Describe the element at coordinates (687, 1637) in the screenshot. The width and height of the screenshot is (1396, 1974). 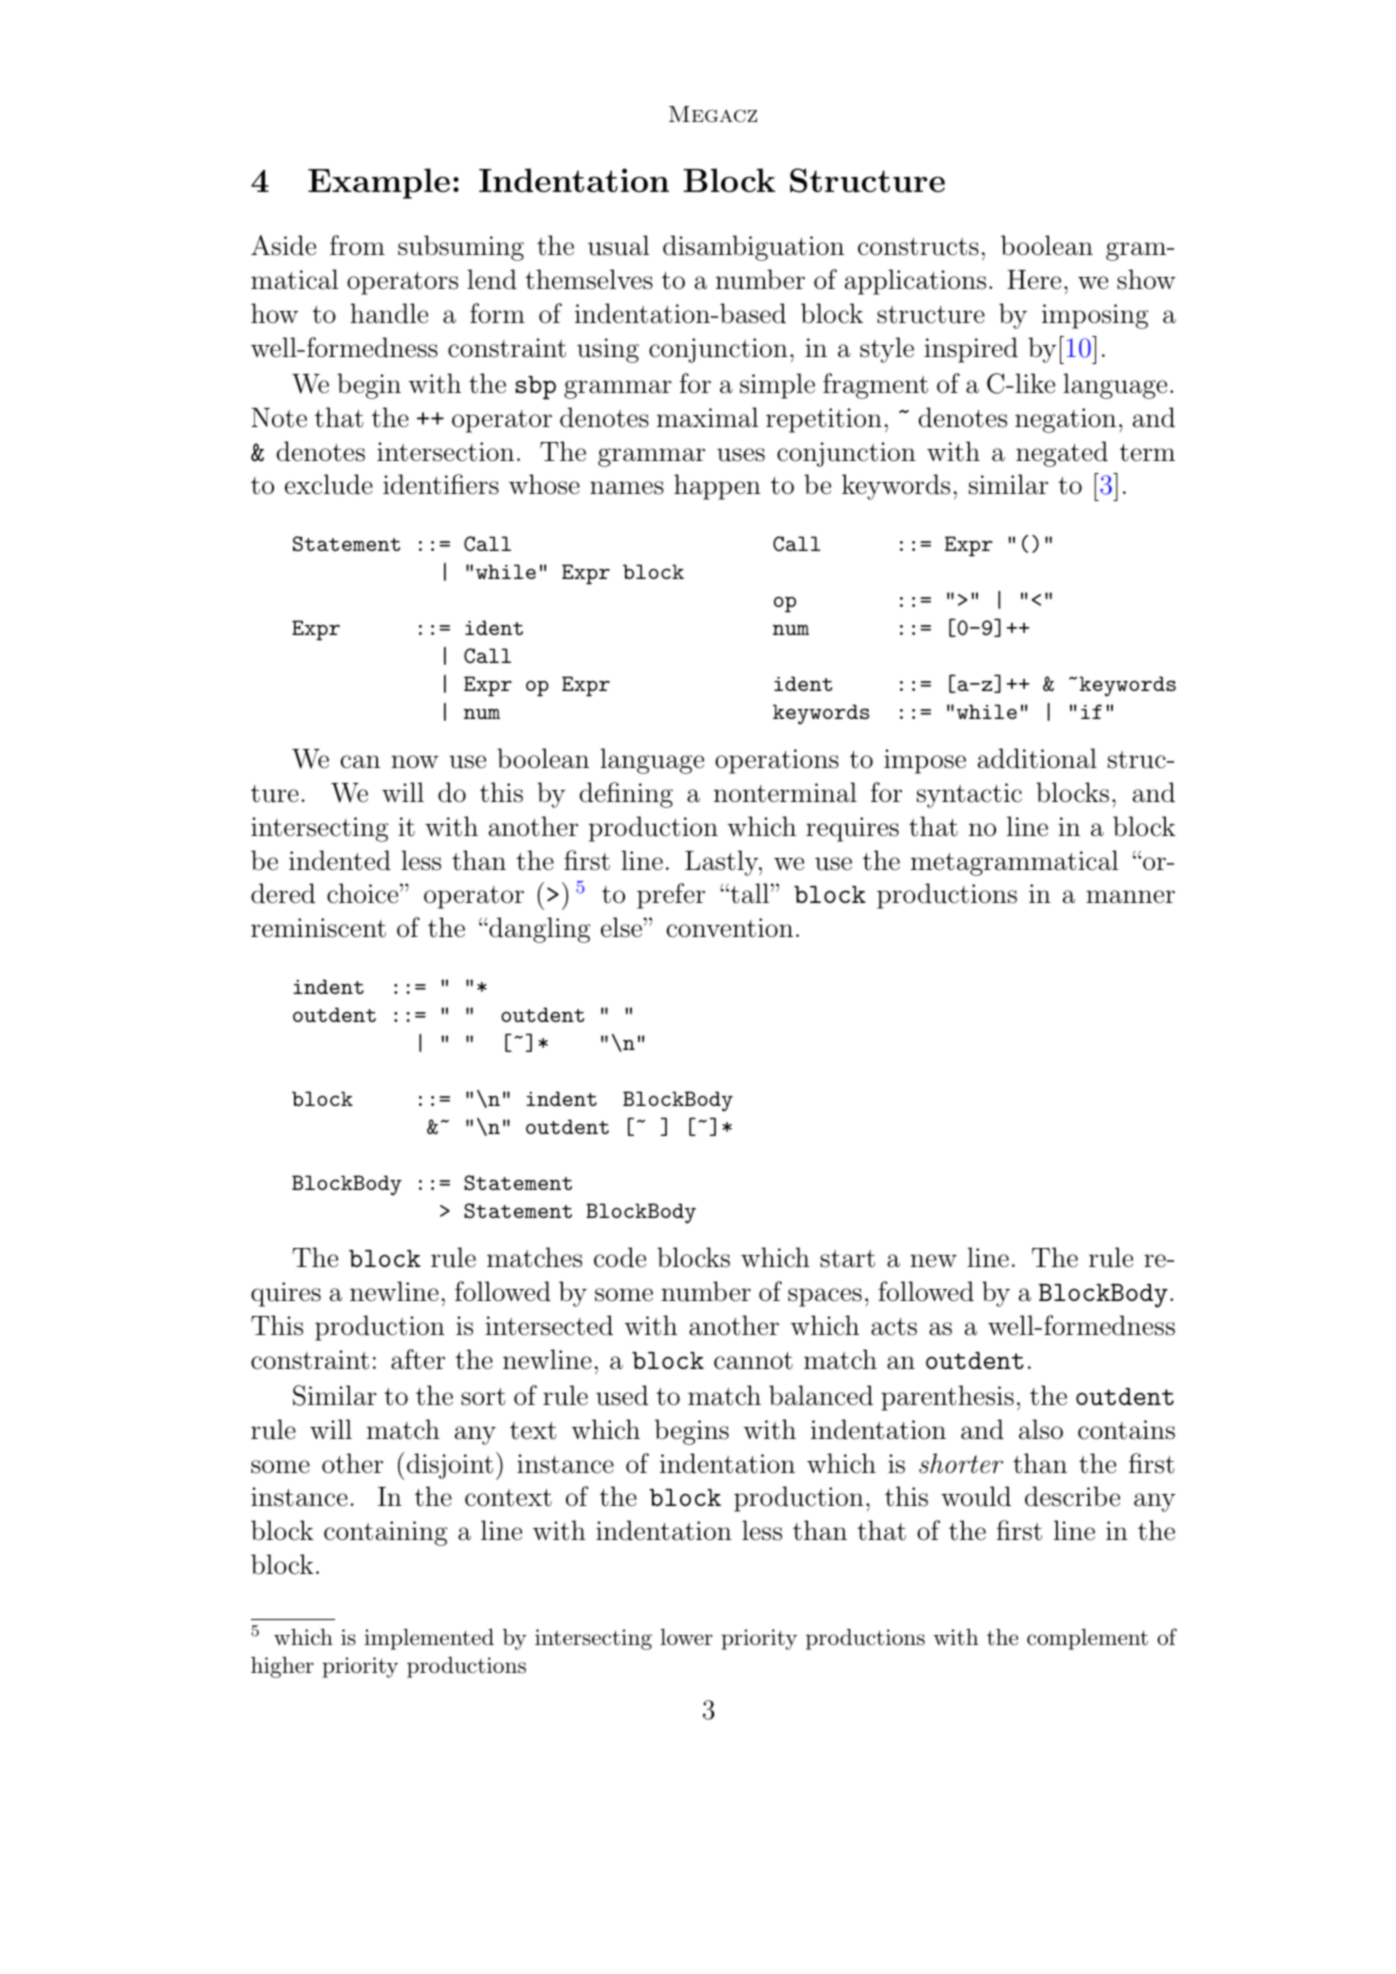
I see `lower` at that location.
